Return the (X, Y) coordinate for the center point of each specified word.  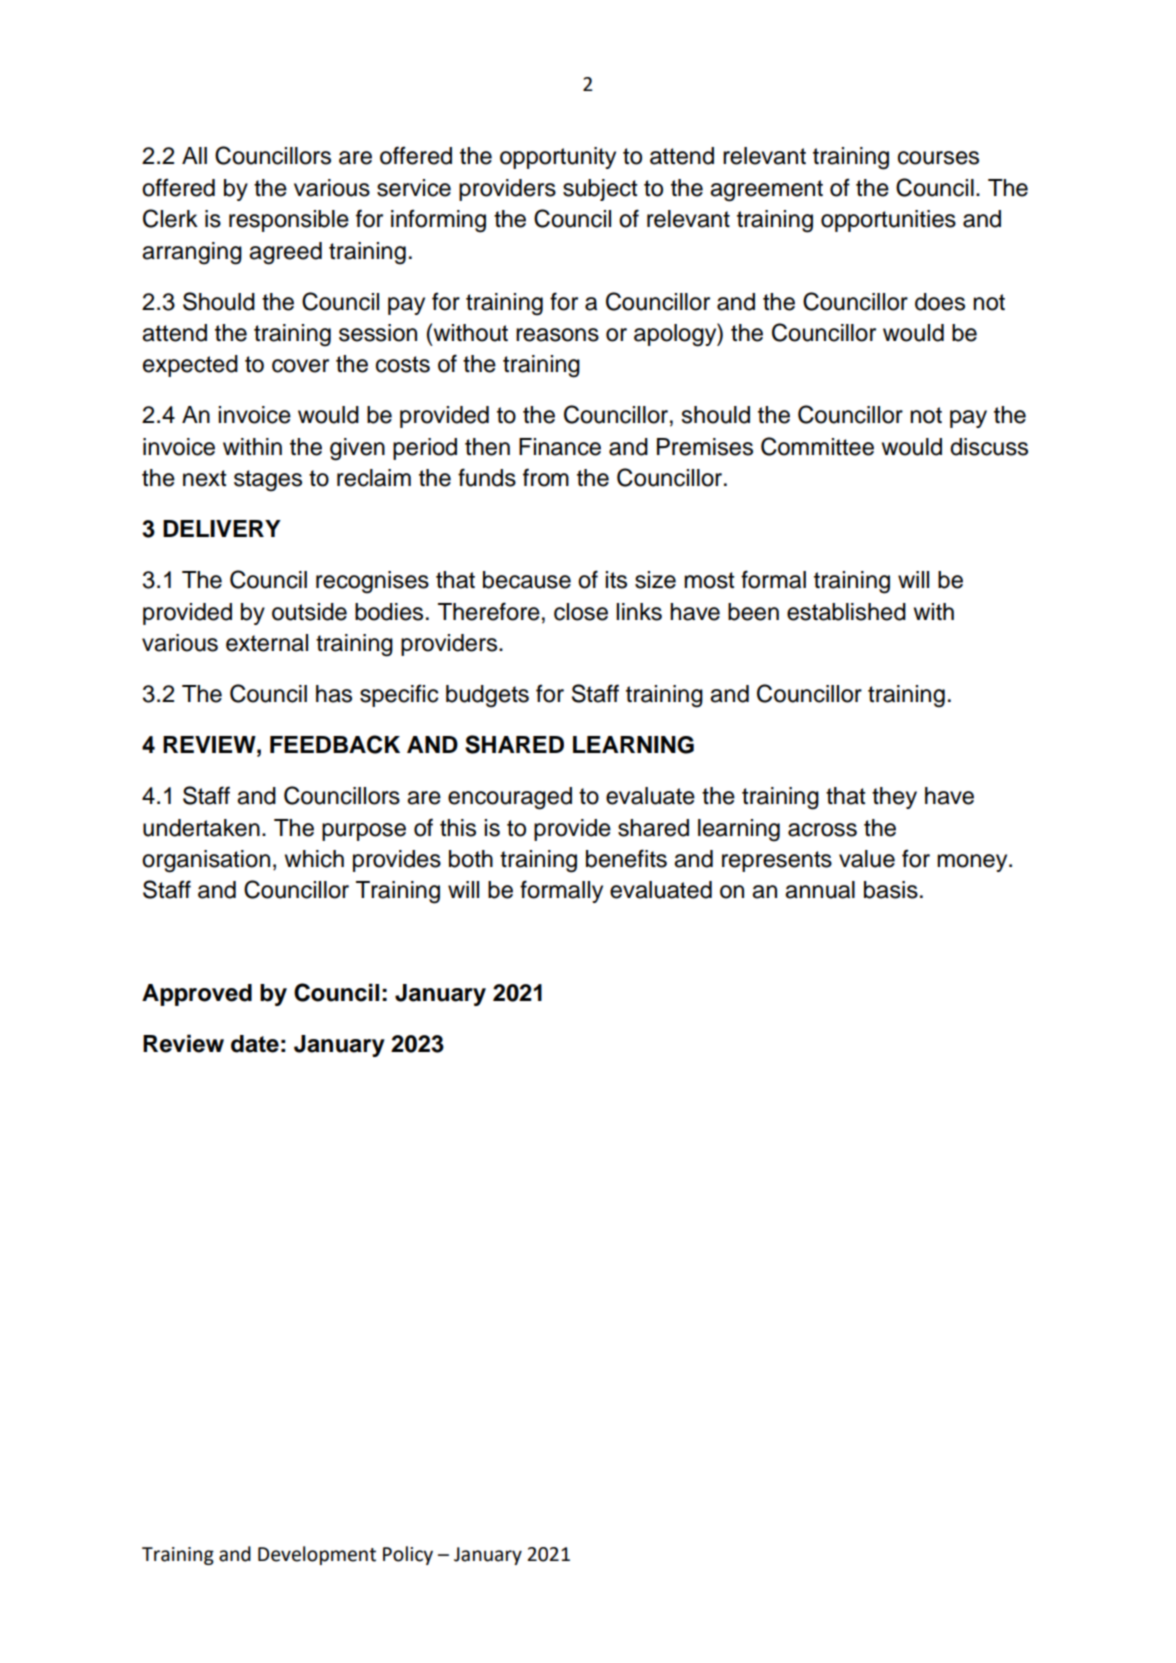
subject (600, 190)
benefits (626, 858)
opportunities (888, 221)
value (867, 859)
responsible (289, 221)
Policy (408, 1555)
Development (317, 1555)
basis (891, 890)
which (314, 859)
